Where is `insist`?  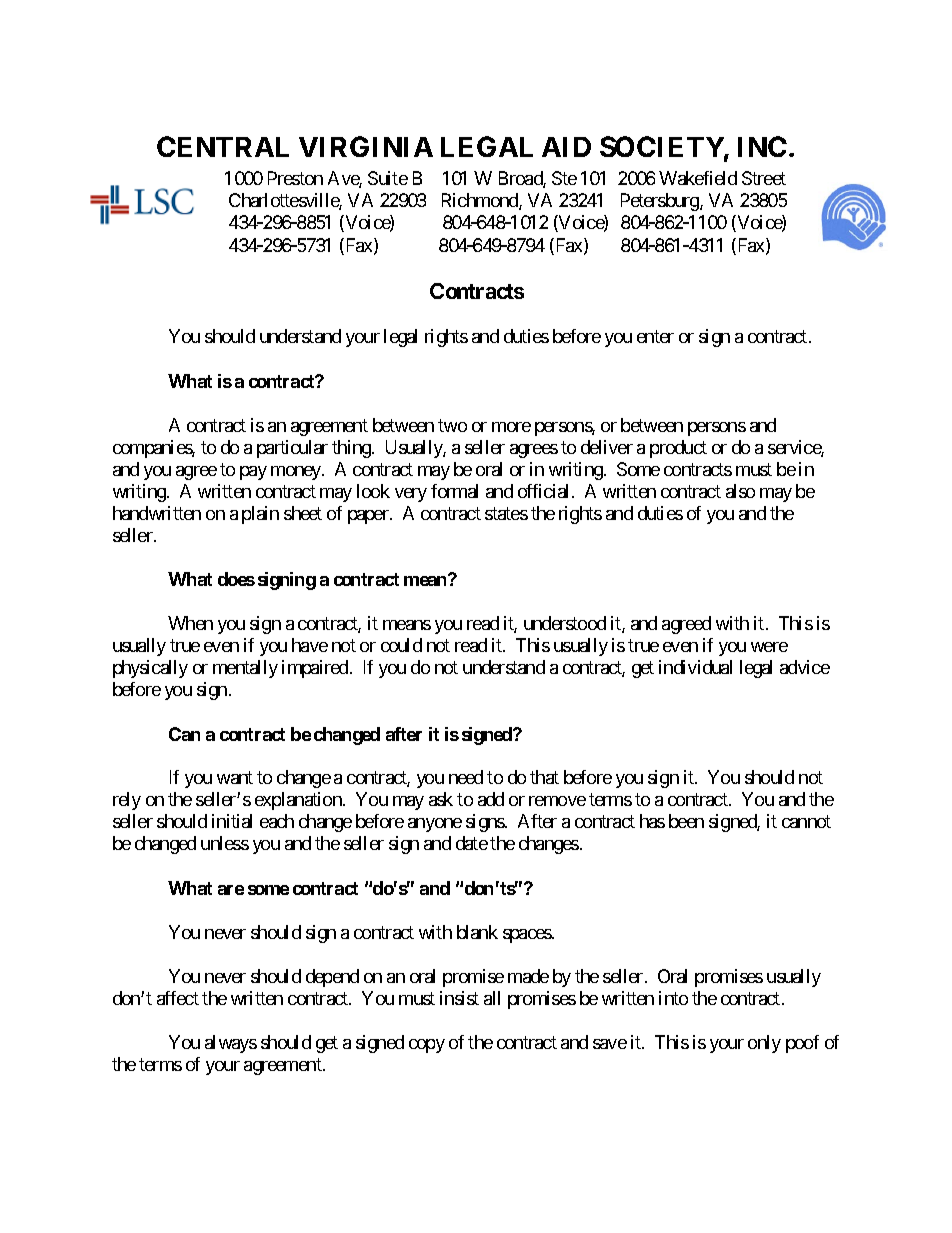
insist is located at coordinates (459, 998).
